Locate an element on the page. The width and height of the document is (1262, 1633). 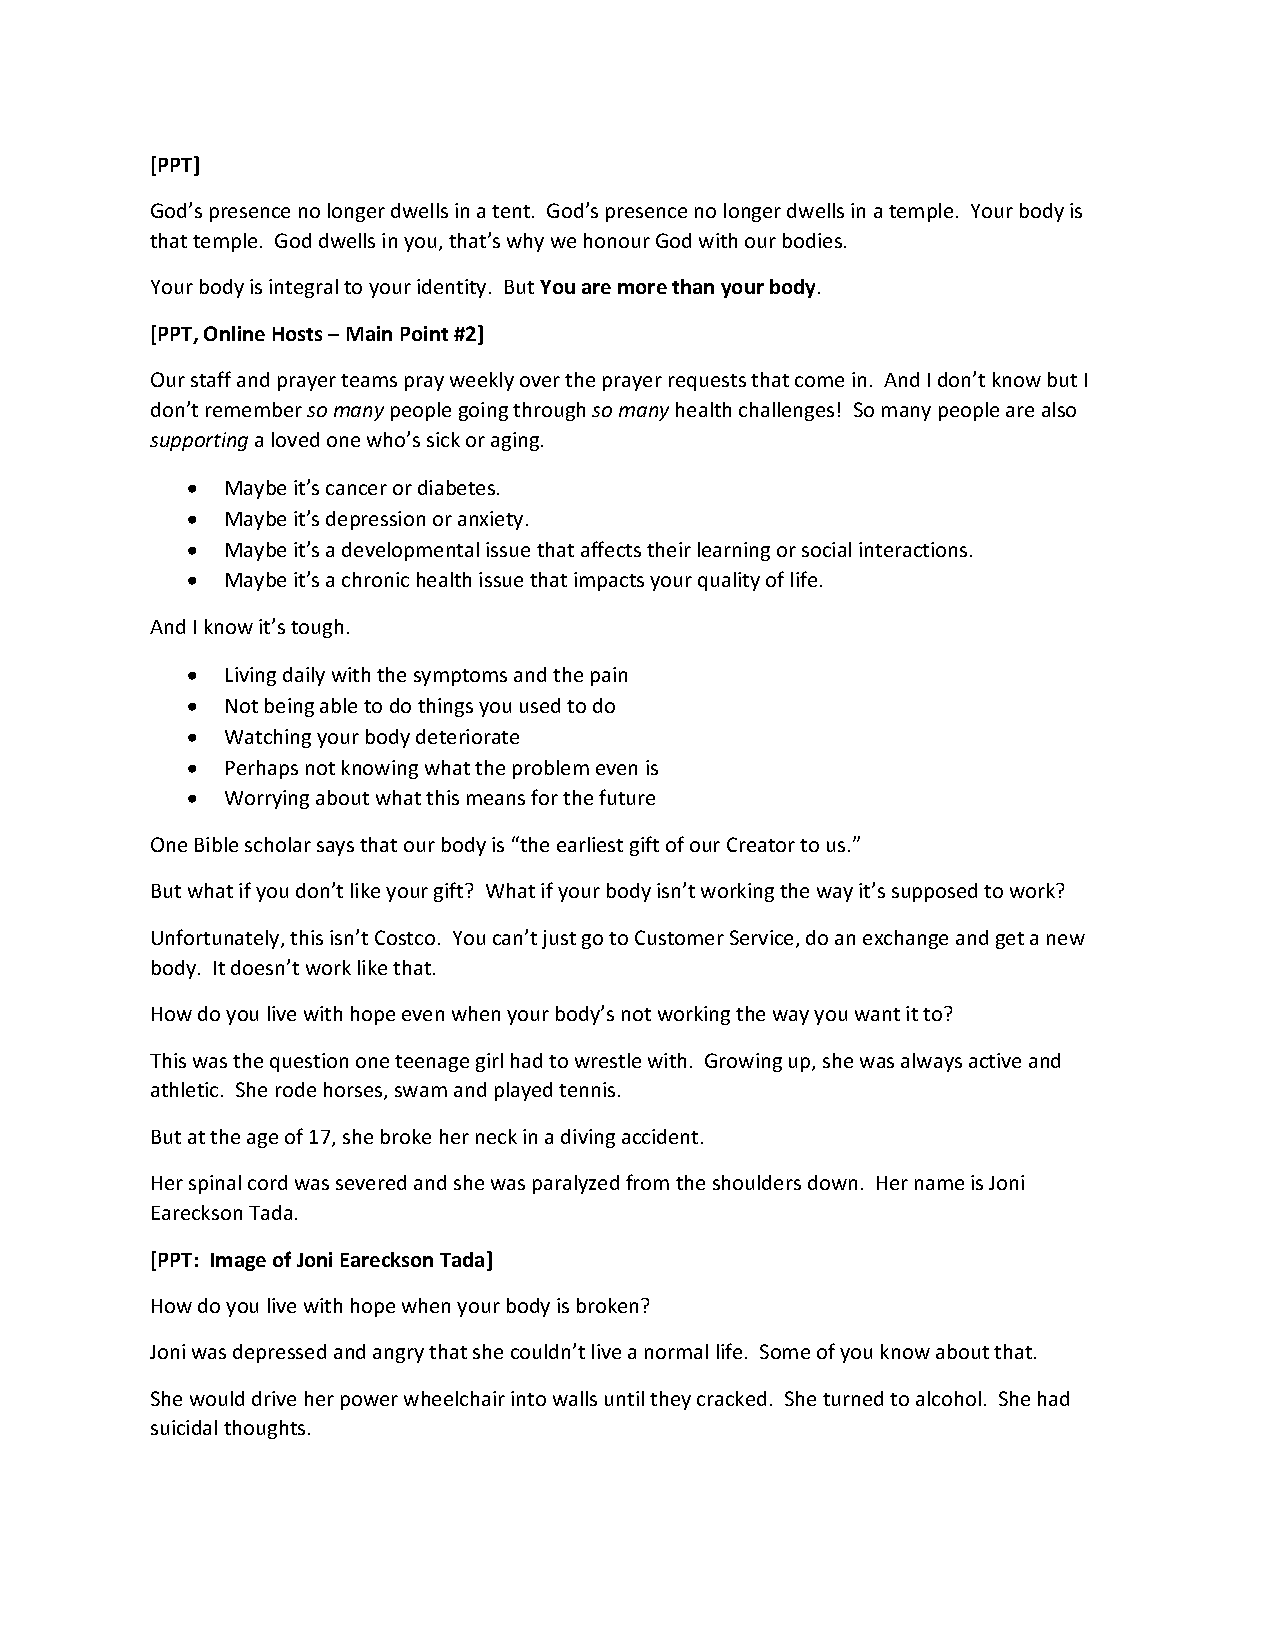
bodies is located at coordinates (814, 240).
